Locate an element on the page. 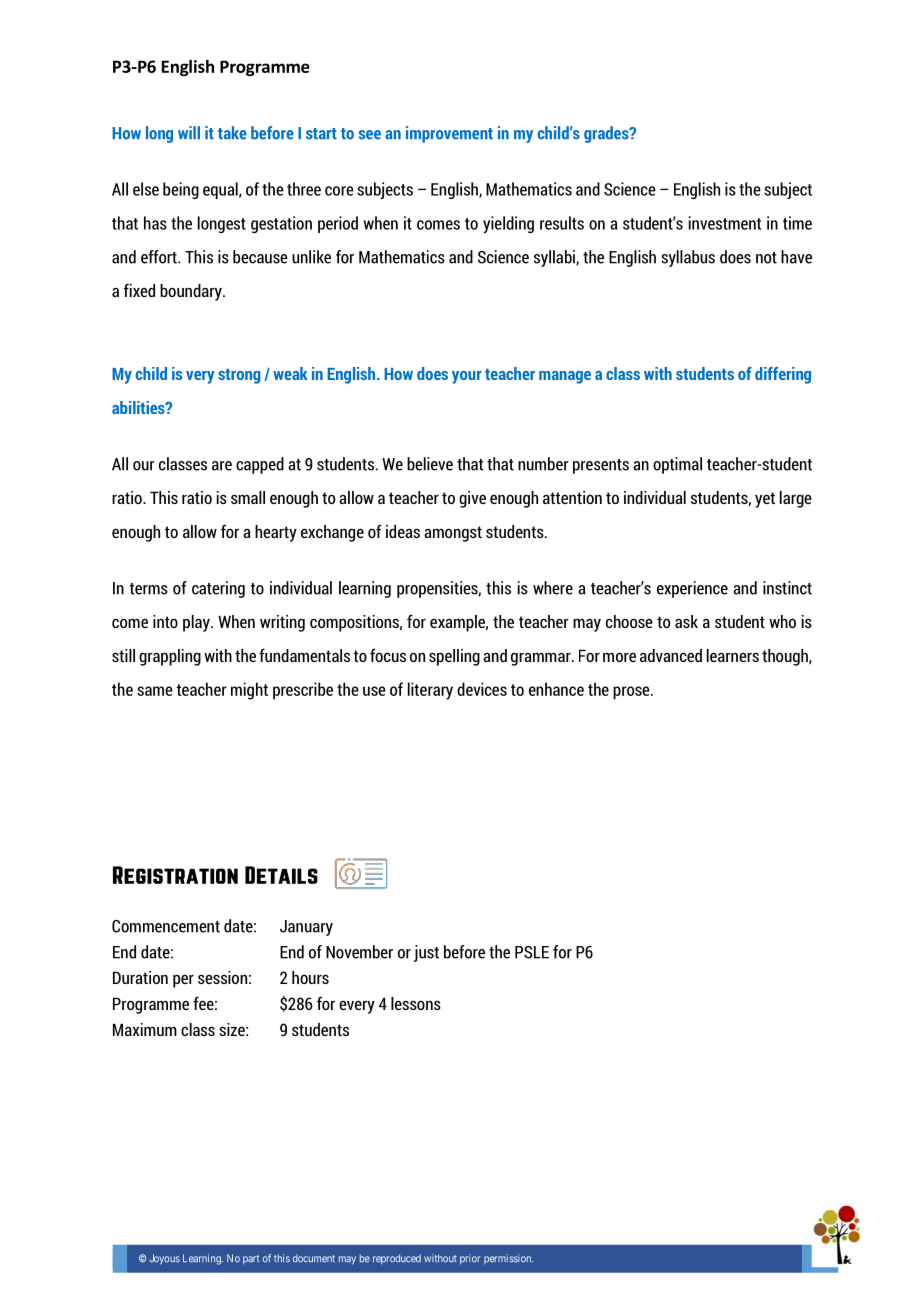 Image resolution: width=924 pixels, height=1308 pixels. Joyous is located at coordinates (165, 1259).
